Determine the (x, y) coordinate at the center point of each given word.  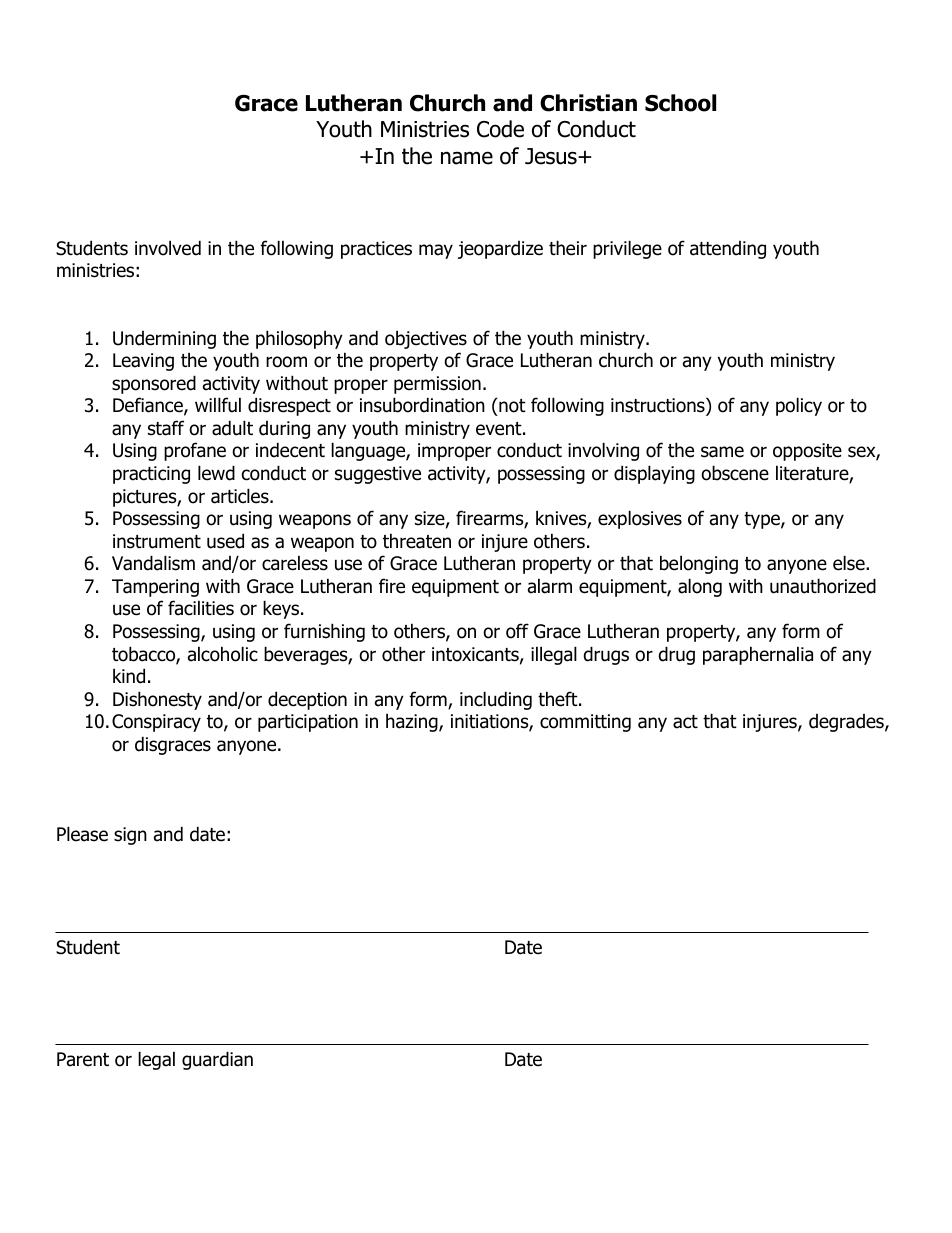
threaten (417, 541)
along (700, 587)
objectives (426, 339)
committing (585, 723)
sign (130, 836)
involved (168, 248)
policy (799, 406)
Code (500, 129)
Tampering (155, 588)
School (680, 103)
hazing (413, 722)
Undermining (164, 340)
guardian (217, 1060)
